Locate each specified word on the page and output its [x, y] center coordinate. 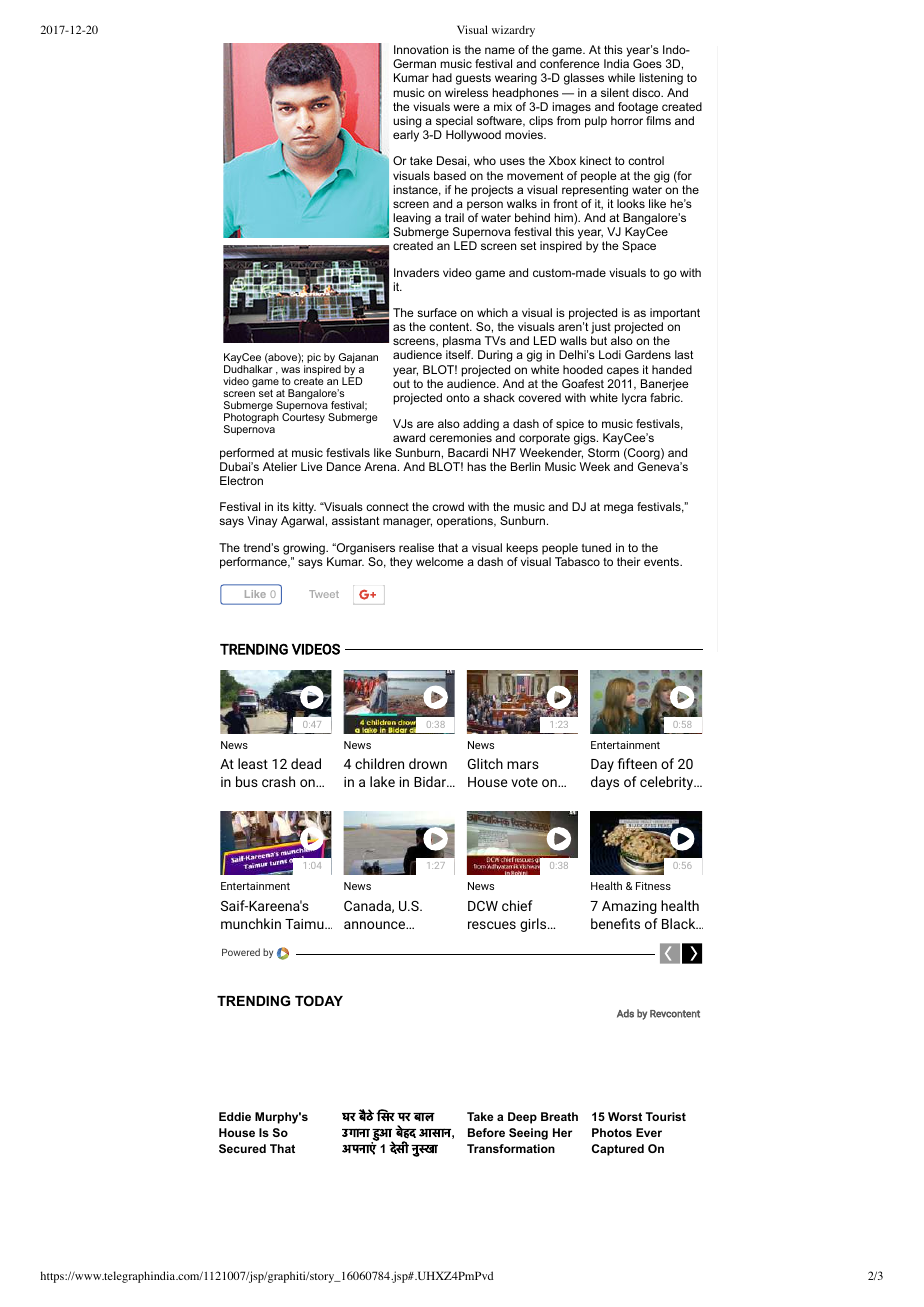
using [407, 122]
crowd [448, 506]
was [290, 370]
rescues [492, 925]
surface [437, 312]
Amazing [629, 907]
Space [639, 247]
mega [618, 509]
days [605, 783]
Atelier [280, 466]
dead [306, 763]
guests [473, 79]
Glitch [485, 763]
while [621, 77]
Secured [242, 1148]
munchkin [251, 923]
